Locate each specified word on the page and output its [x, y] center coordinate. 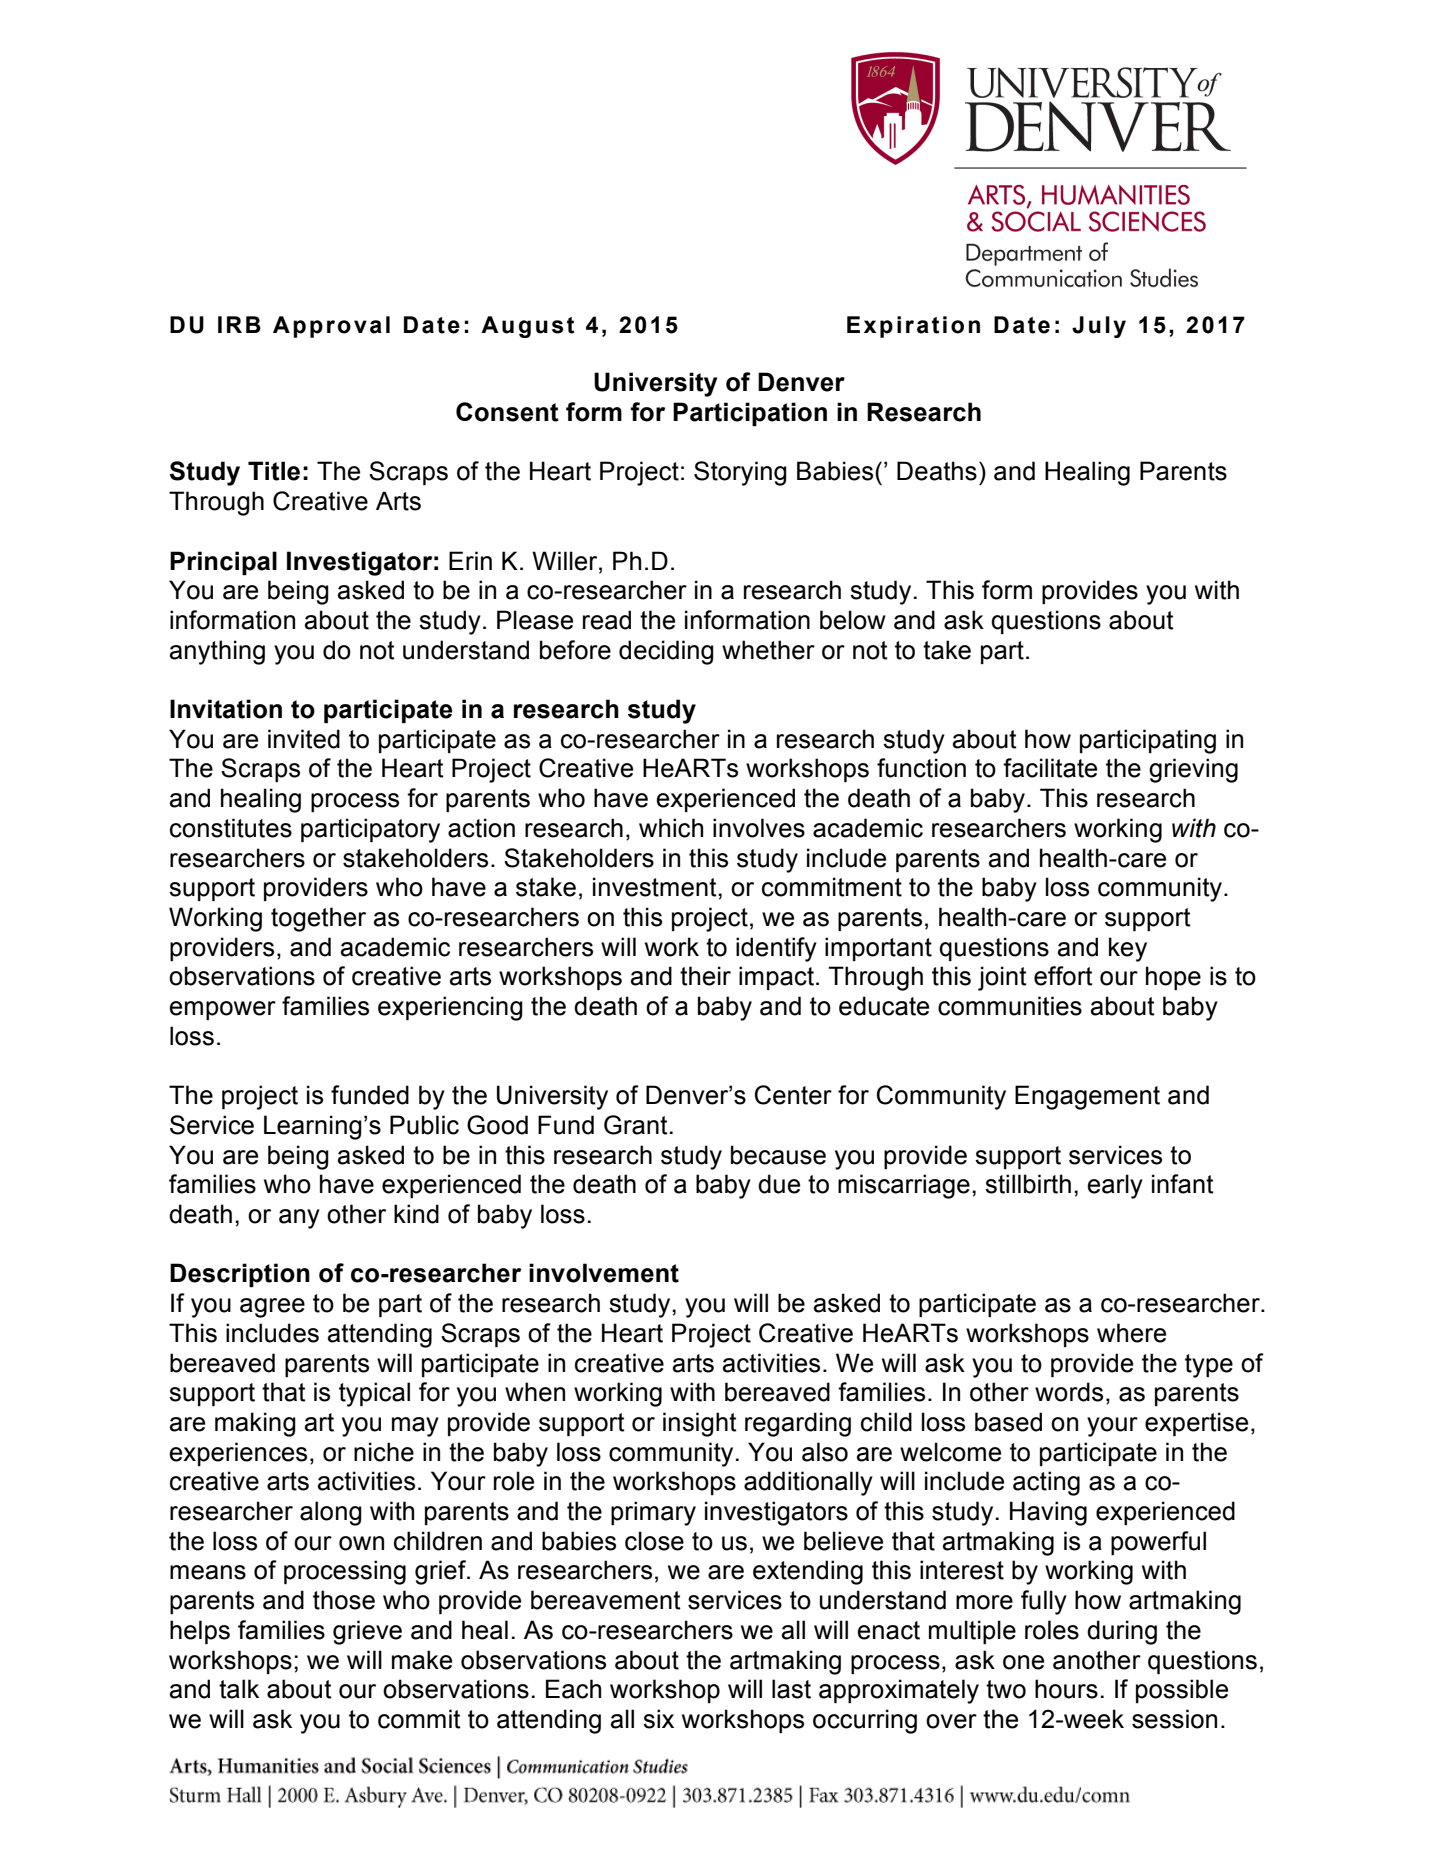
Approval [331, 327]
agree [272, 1308]
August [527, 327]
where [1131, 1333]
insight [700, 1424]
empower [222, 1010]
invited [304, 739]
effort [1063, 976]
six [658, 1719]
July [1099, 327]
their [705, 976]
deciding [666, 652]
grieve [367, 1632]
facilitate [1050, 768]
